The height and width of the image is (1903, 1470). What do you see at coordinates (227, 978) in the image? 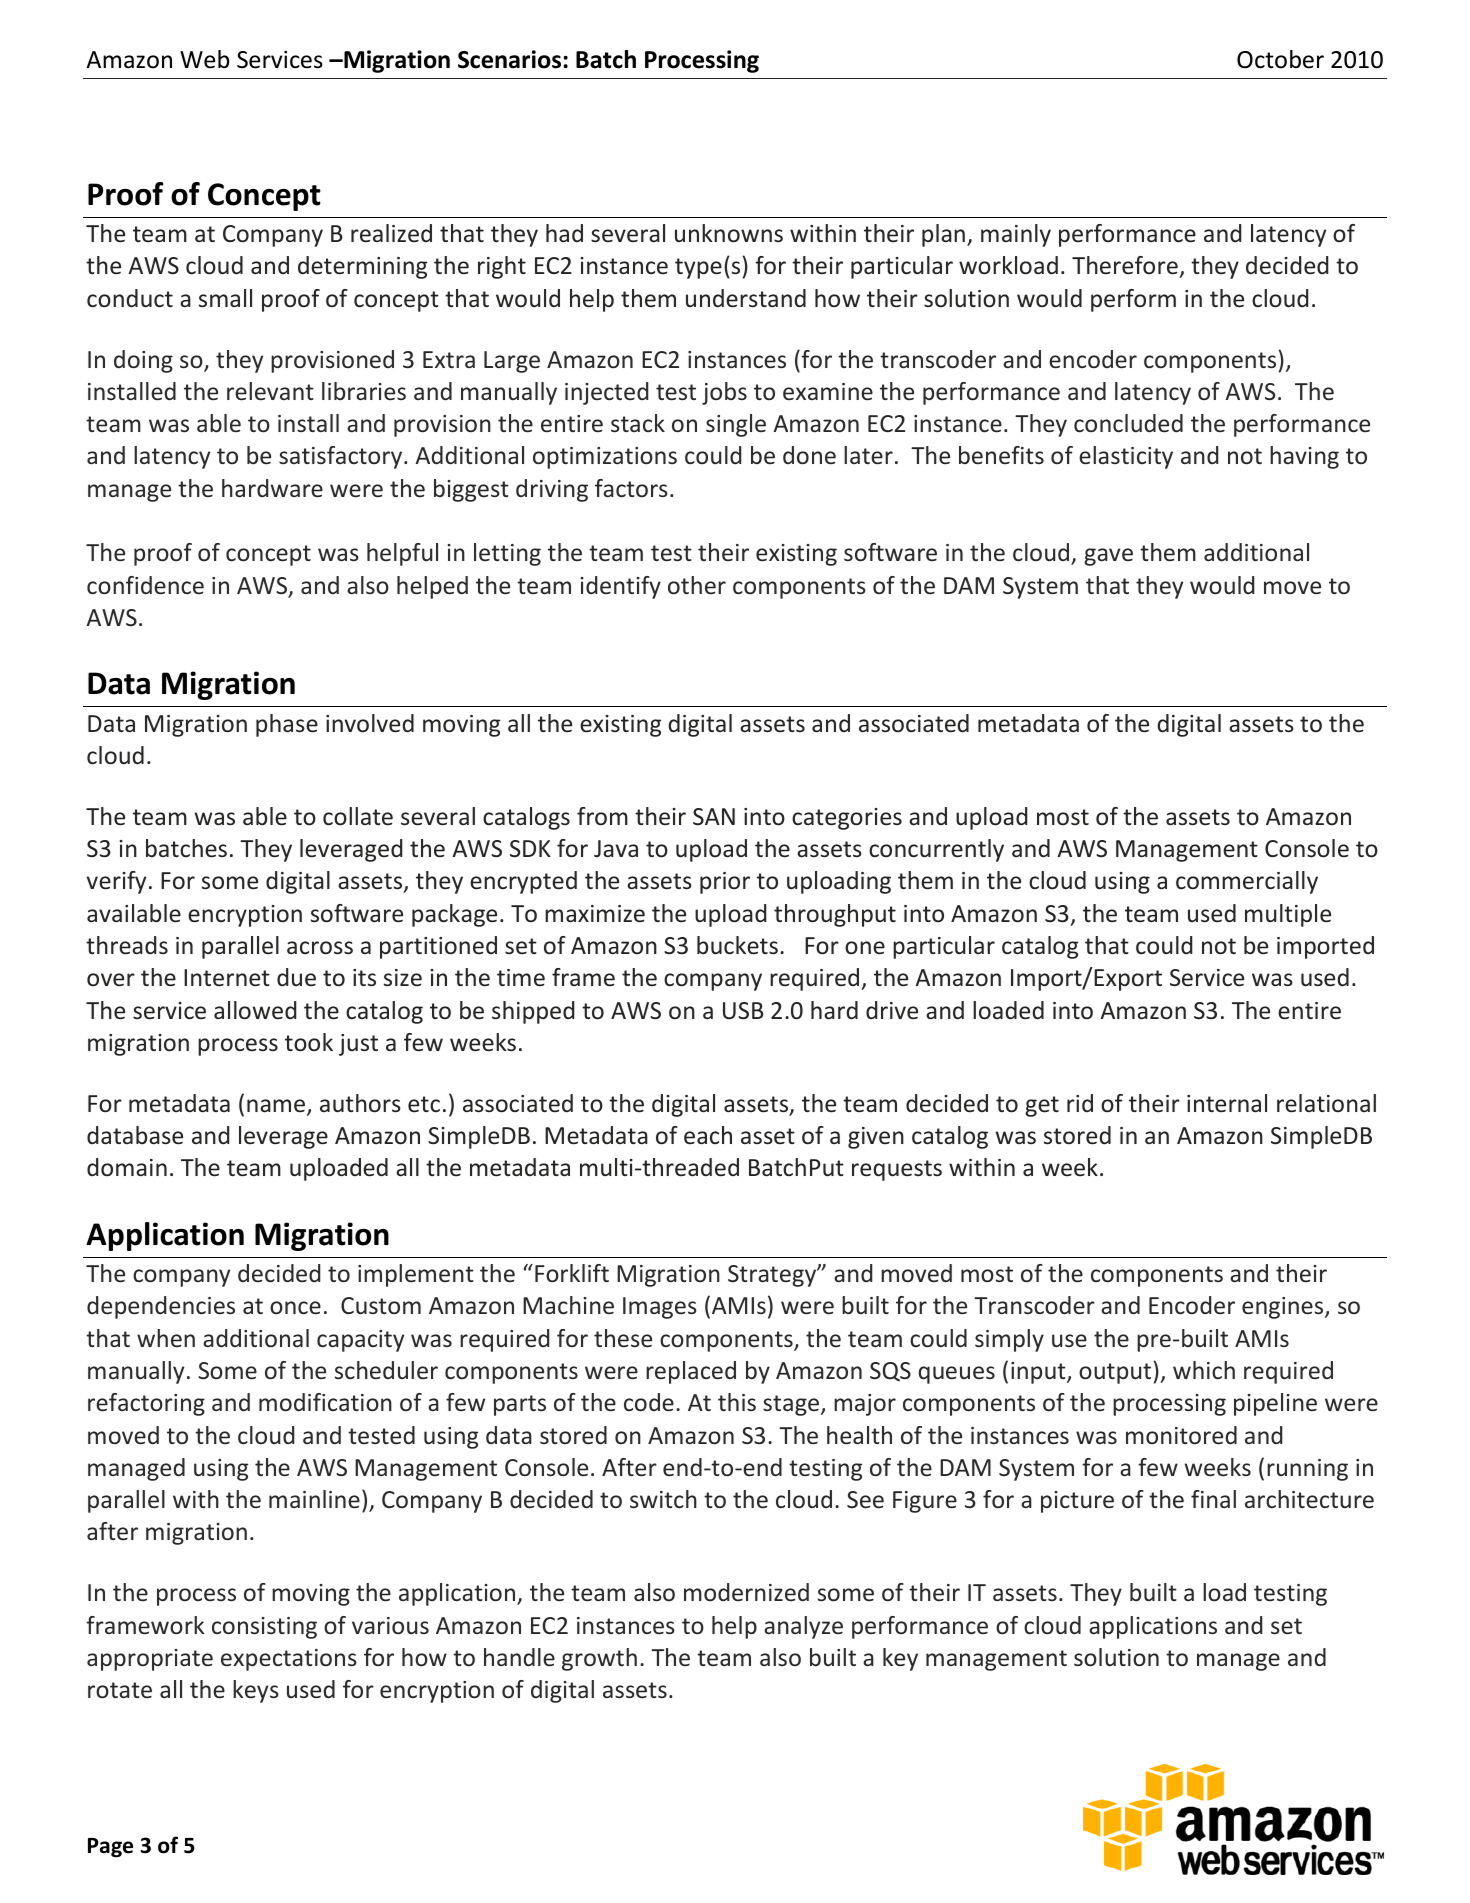
I see `Internet` at bounding box center [227, 978].
